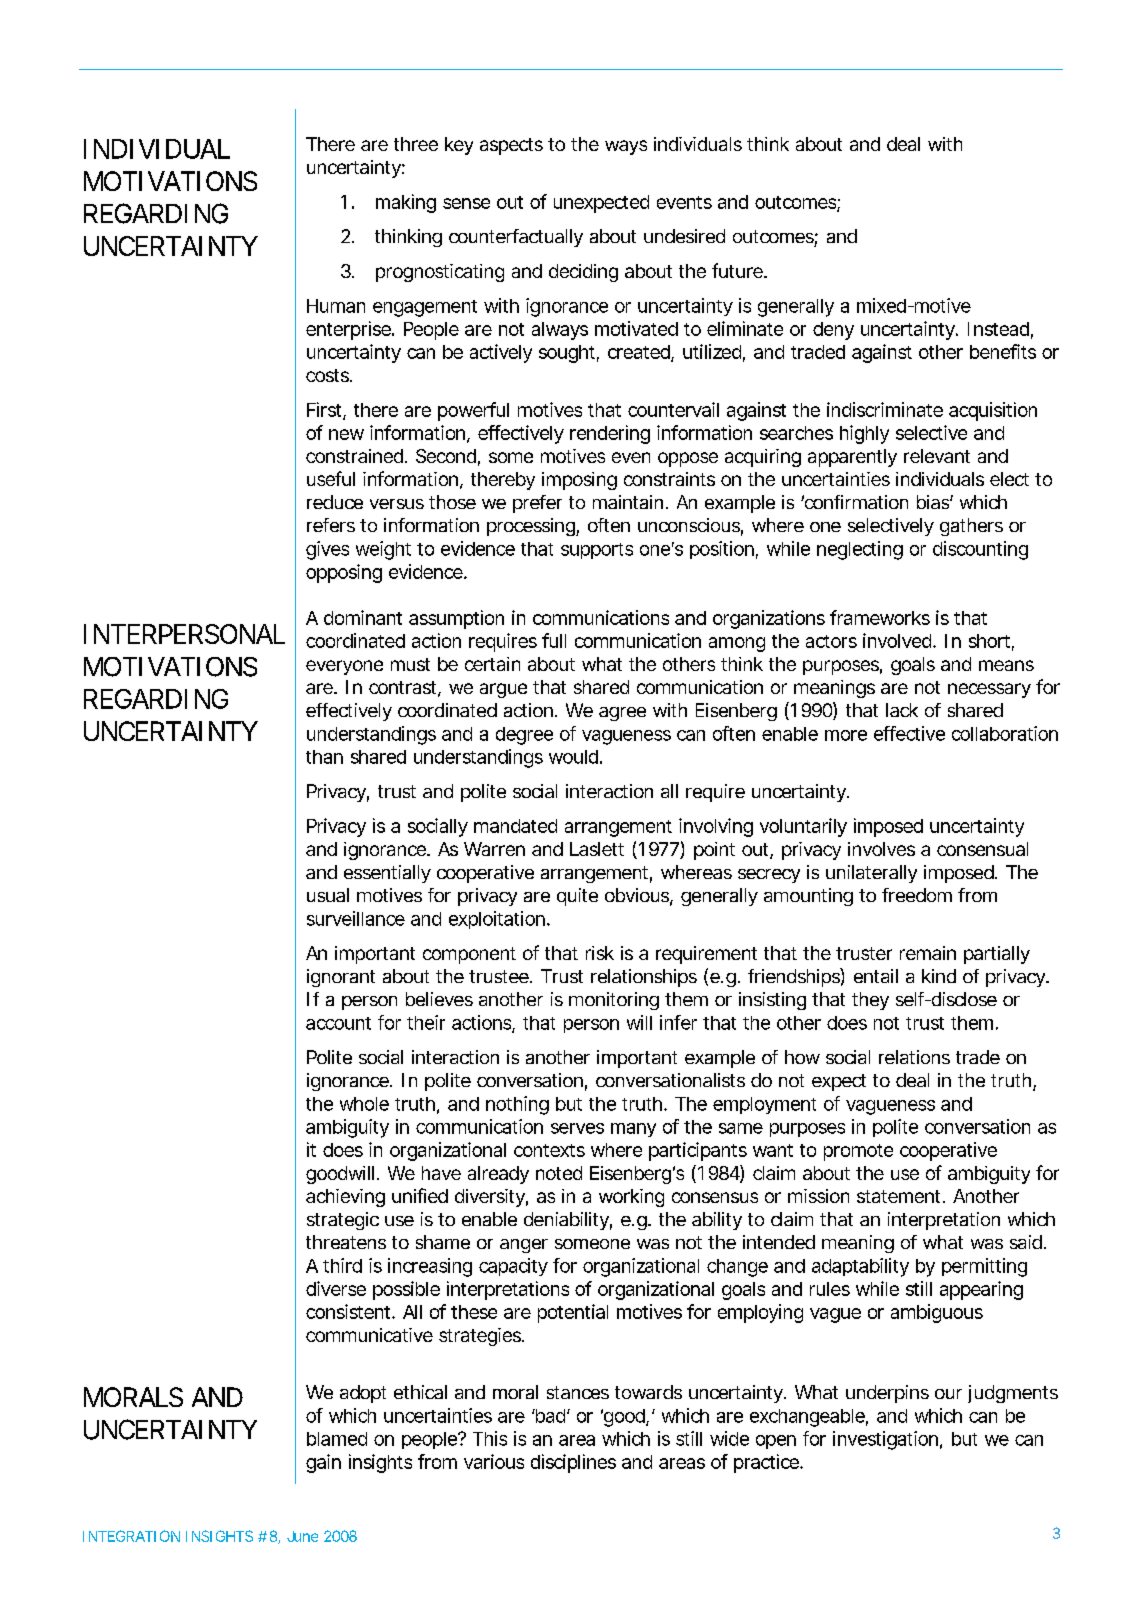 The image size is (1141, 1614). I want to click on achieving, so click(345, 1198).
